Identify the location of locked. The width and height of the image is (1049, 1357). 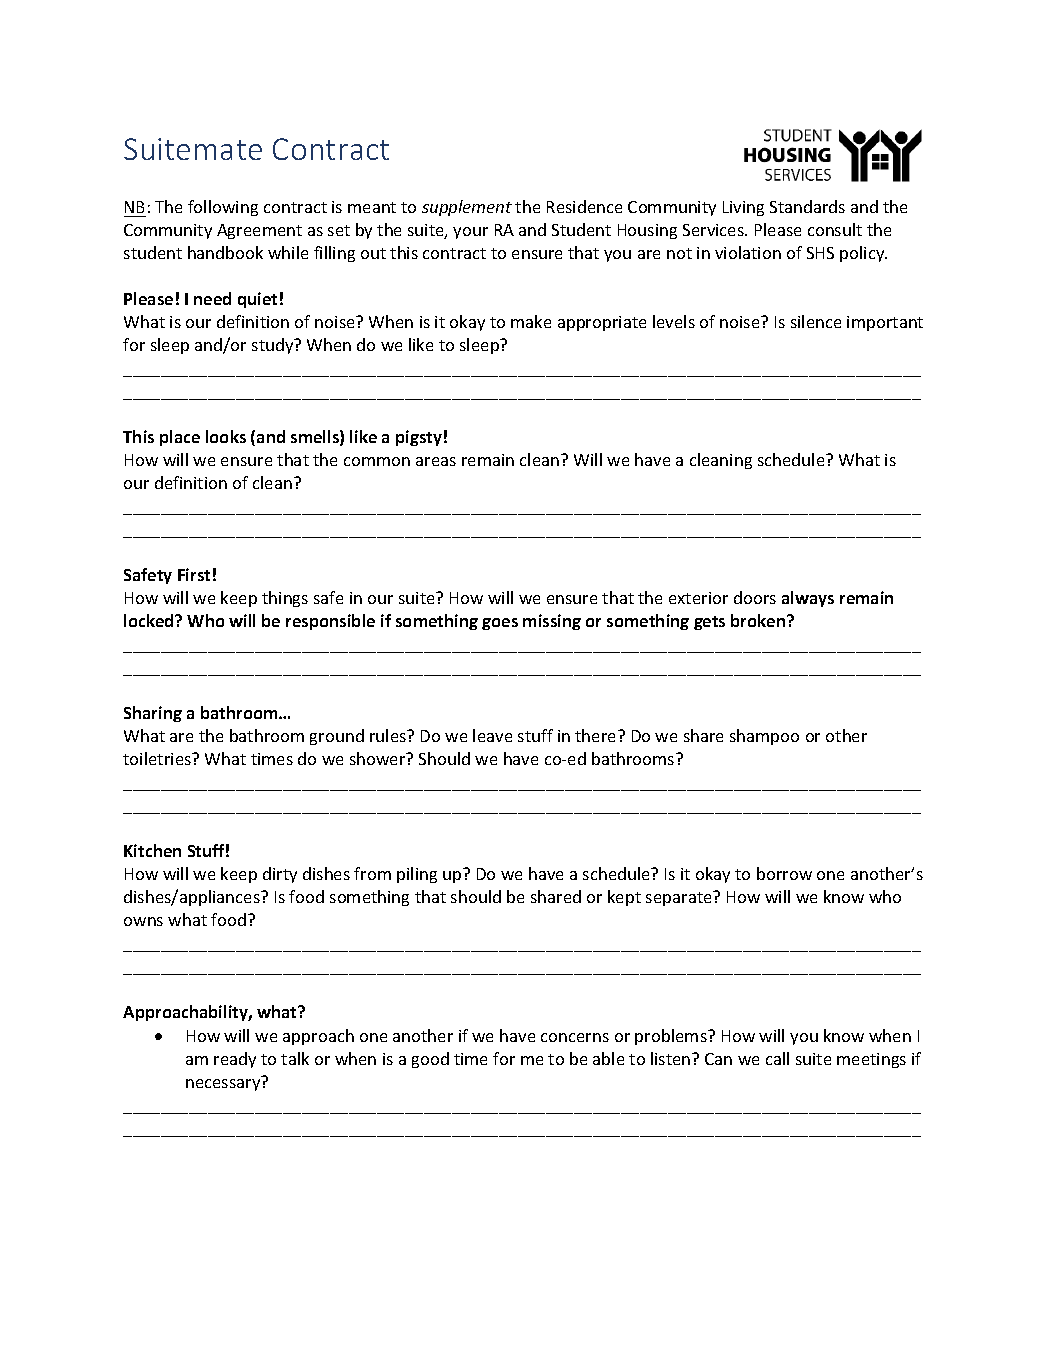
(150, 620).
